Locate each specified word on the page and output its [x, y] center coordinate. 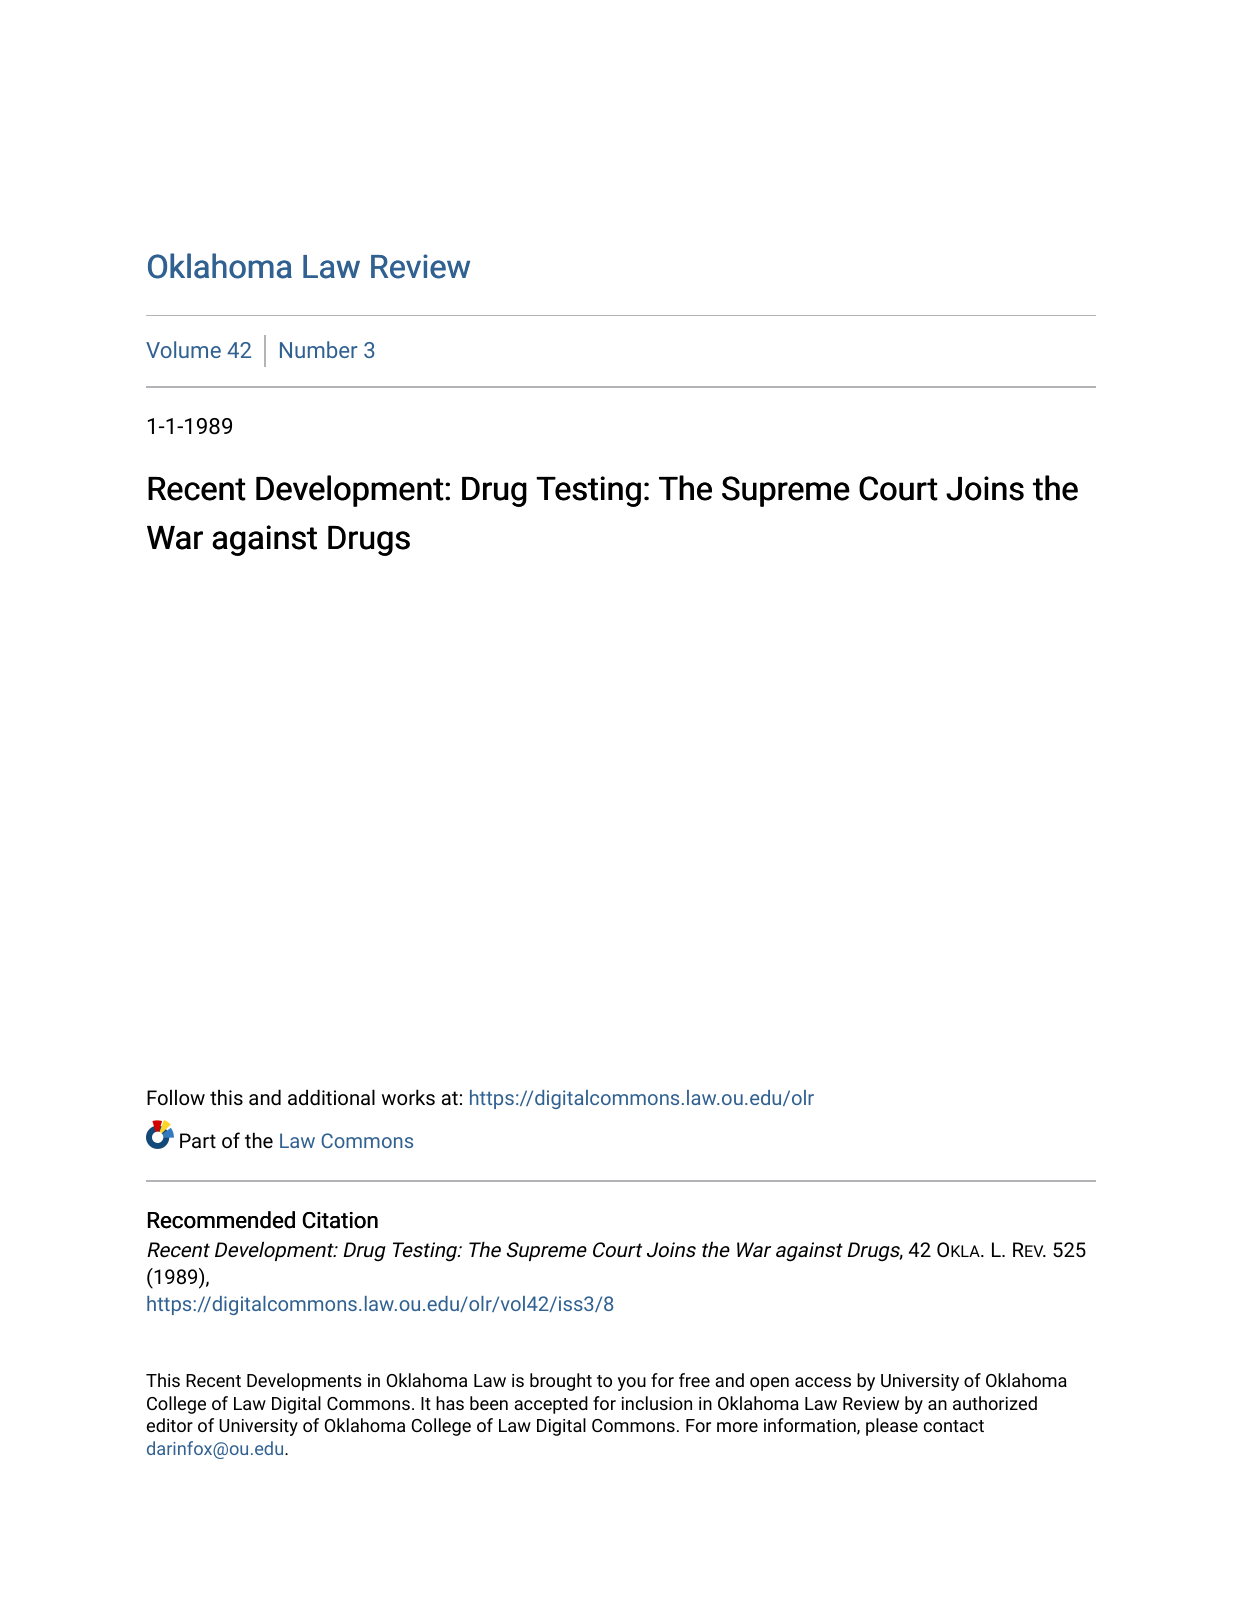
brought [561, 1382]
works [408, 1097]
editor [170, 1425]
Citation [340, 1220]
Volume [183, 349]
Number [318, 349]
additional [331, 1097]
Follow [176, 1097]
